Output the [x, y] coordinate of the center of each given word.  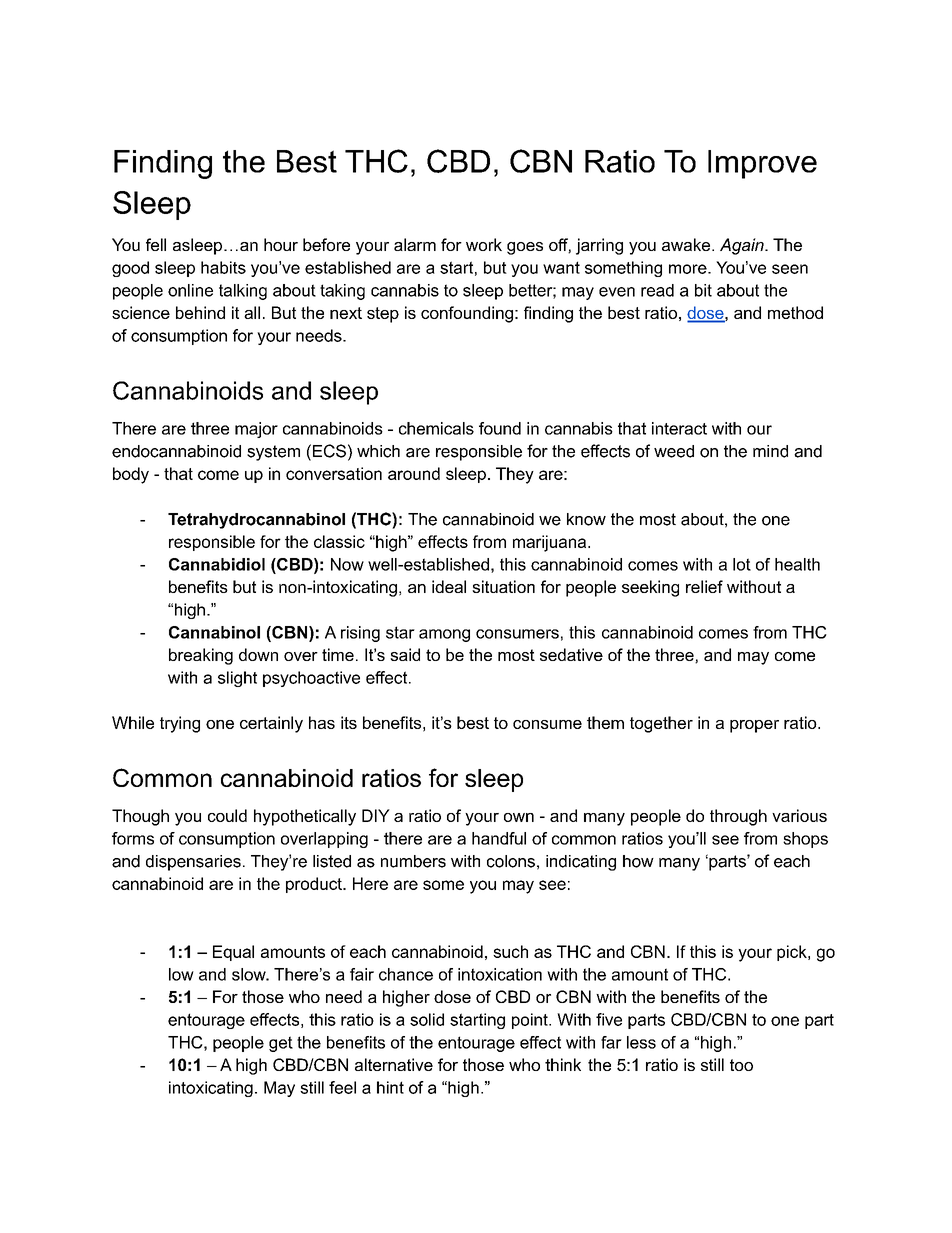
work [484, 244]
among [444, 635]
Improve [762, 164]
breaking [201, 656]
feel [342, 1087]
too [741, 1065]
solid [427, 1019]
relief [704, 586]
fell [156, 244]
